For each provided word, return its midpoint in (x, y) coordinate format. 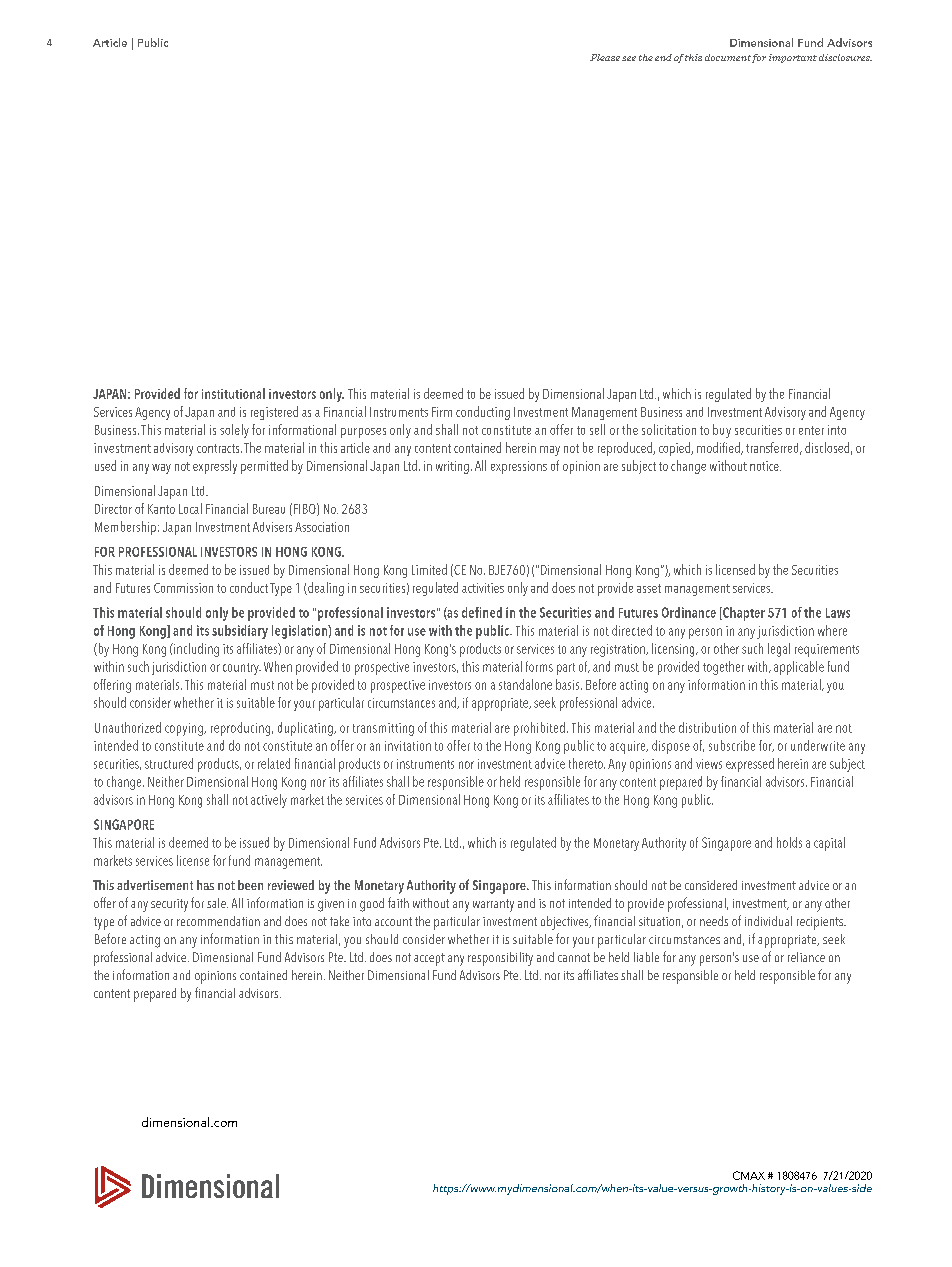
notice (765, 466)
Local (190, 508)
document (728, 57)
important (793, 58)
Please (605, 57)
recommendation (218, 921)
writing (452, 467)
